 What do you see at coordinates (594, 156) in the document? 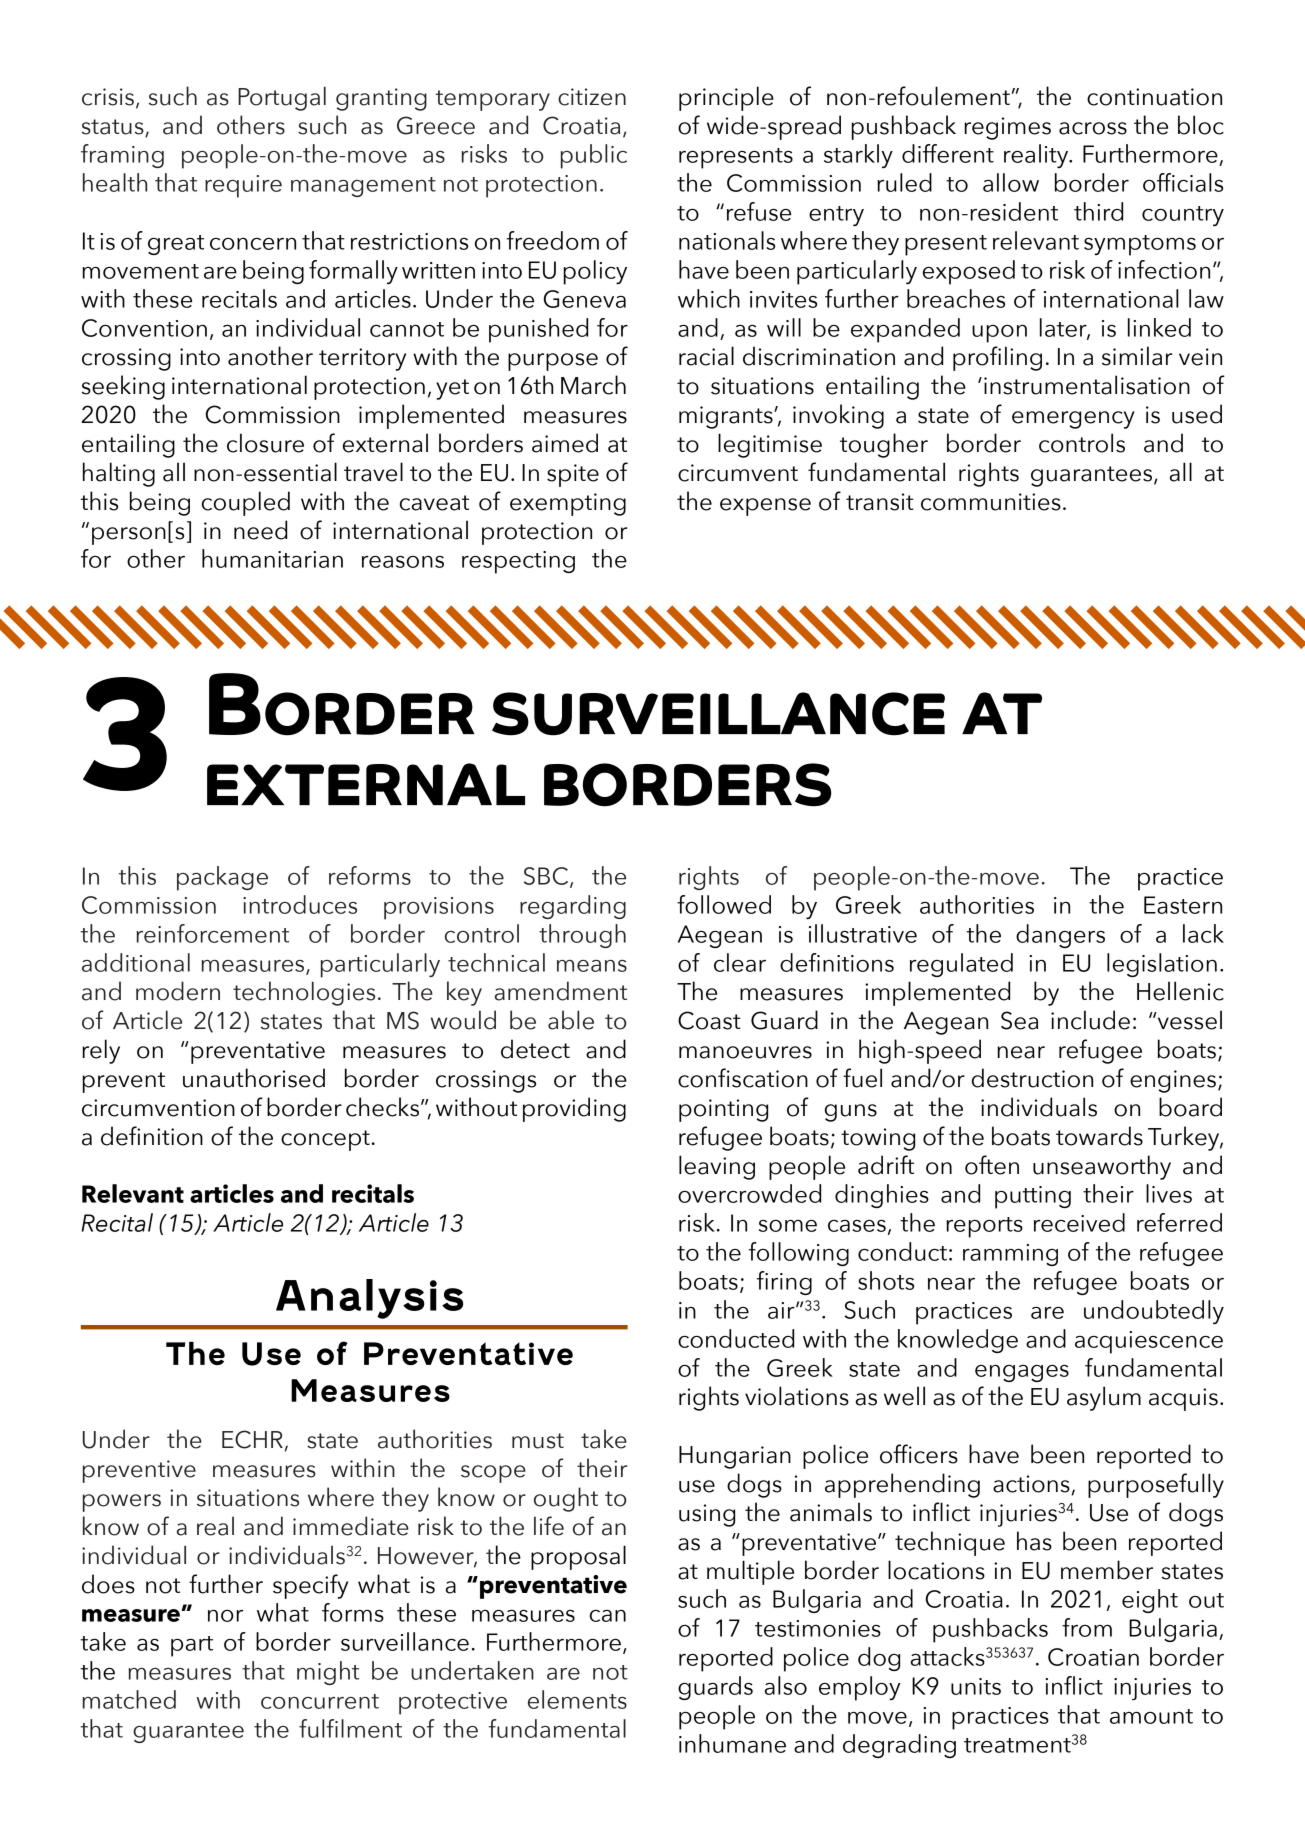
I see `public` at bounding box center [594, 156].
